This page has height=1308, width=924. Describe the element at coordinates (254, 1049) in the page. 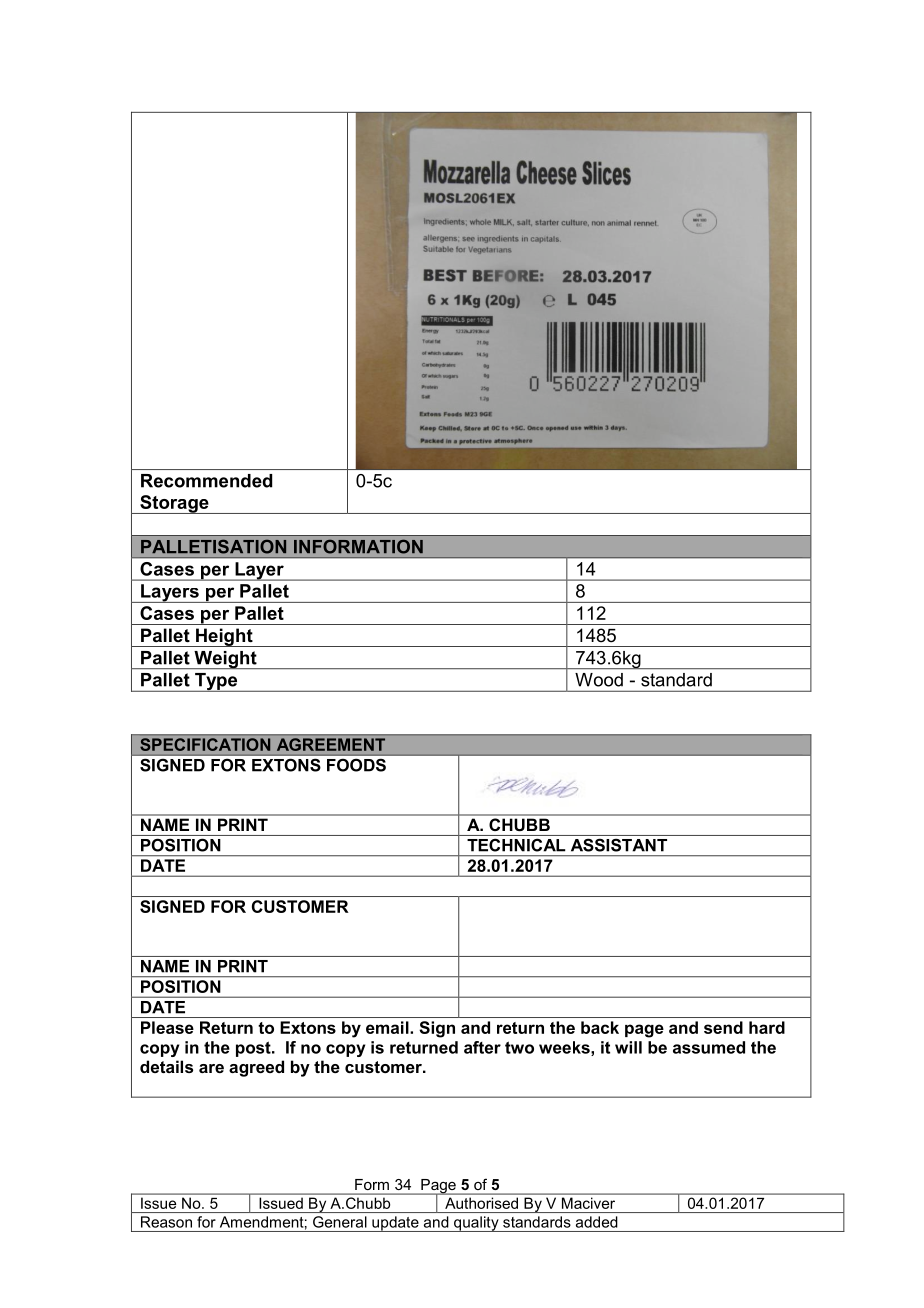

I see `post` at that location.
